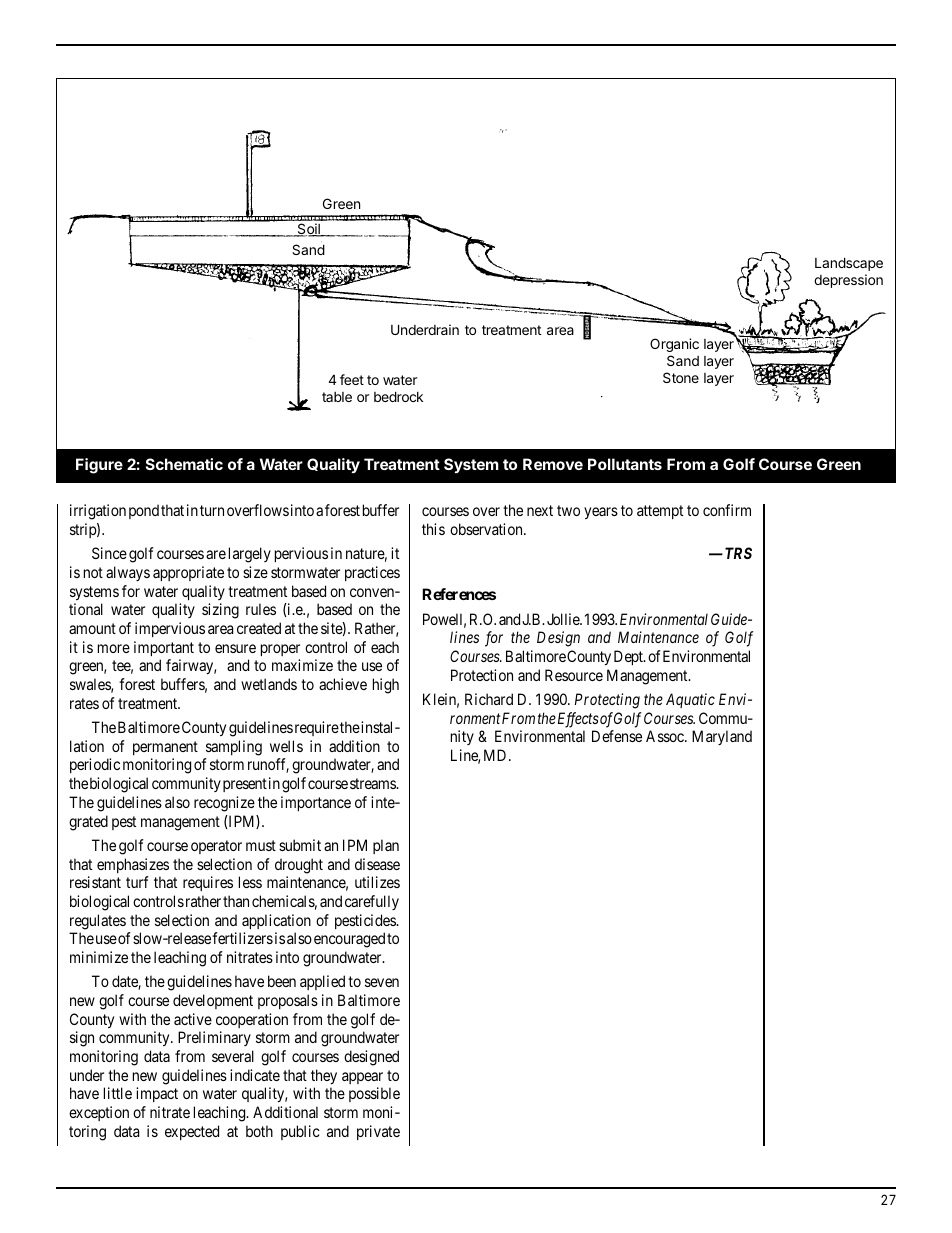 Image resolution: width=952 pixels, height=1233 pixels. I want to click on Aquatic, so click(690, 700).
